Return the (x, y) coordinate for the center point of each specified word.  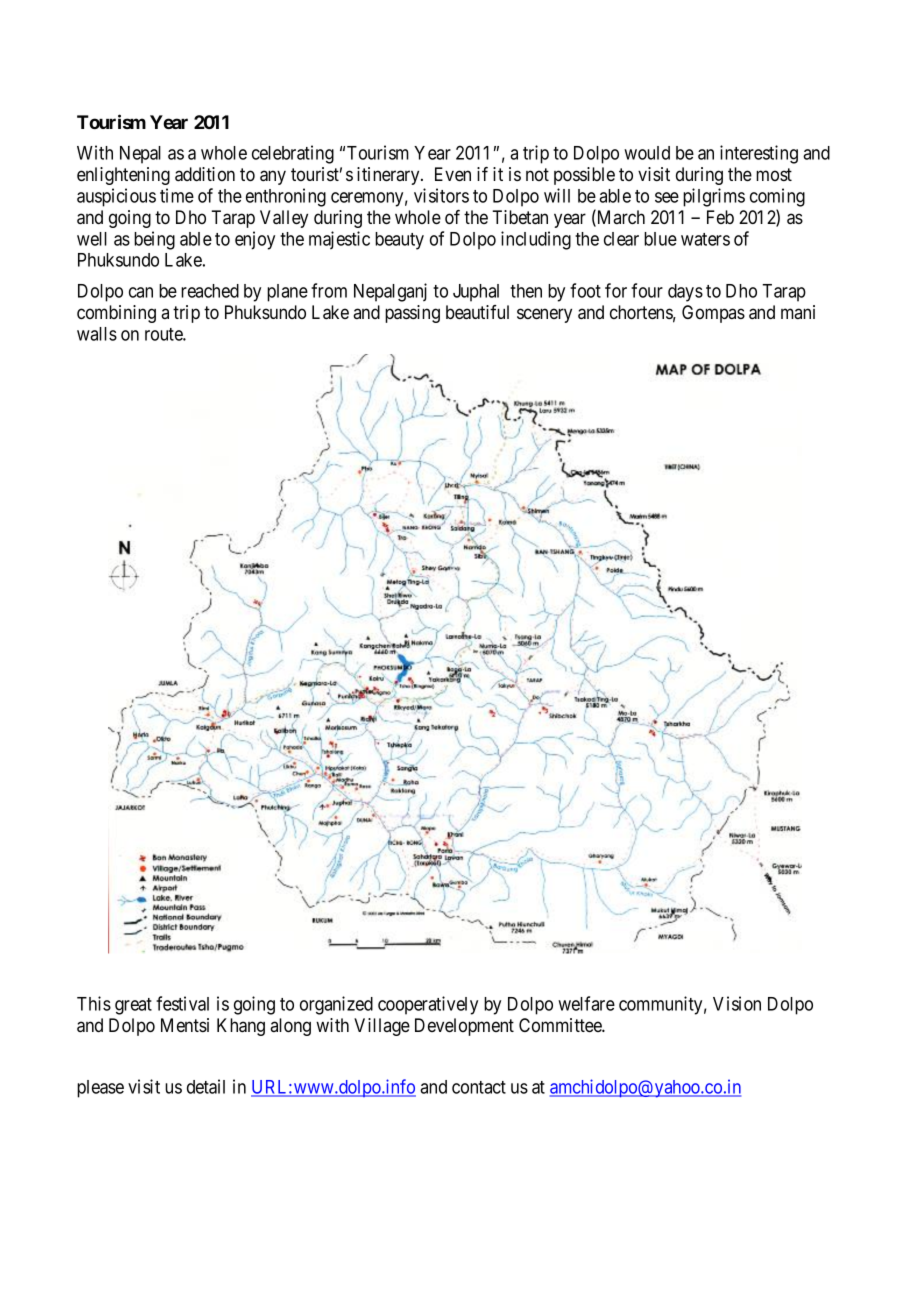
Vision (737, 1003)
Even (453, 174)
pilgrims (714, 197)
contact (479, 1087)
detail (206, 1086)
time (177, 195)
